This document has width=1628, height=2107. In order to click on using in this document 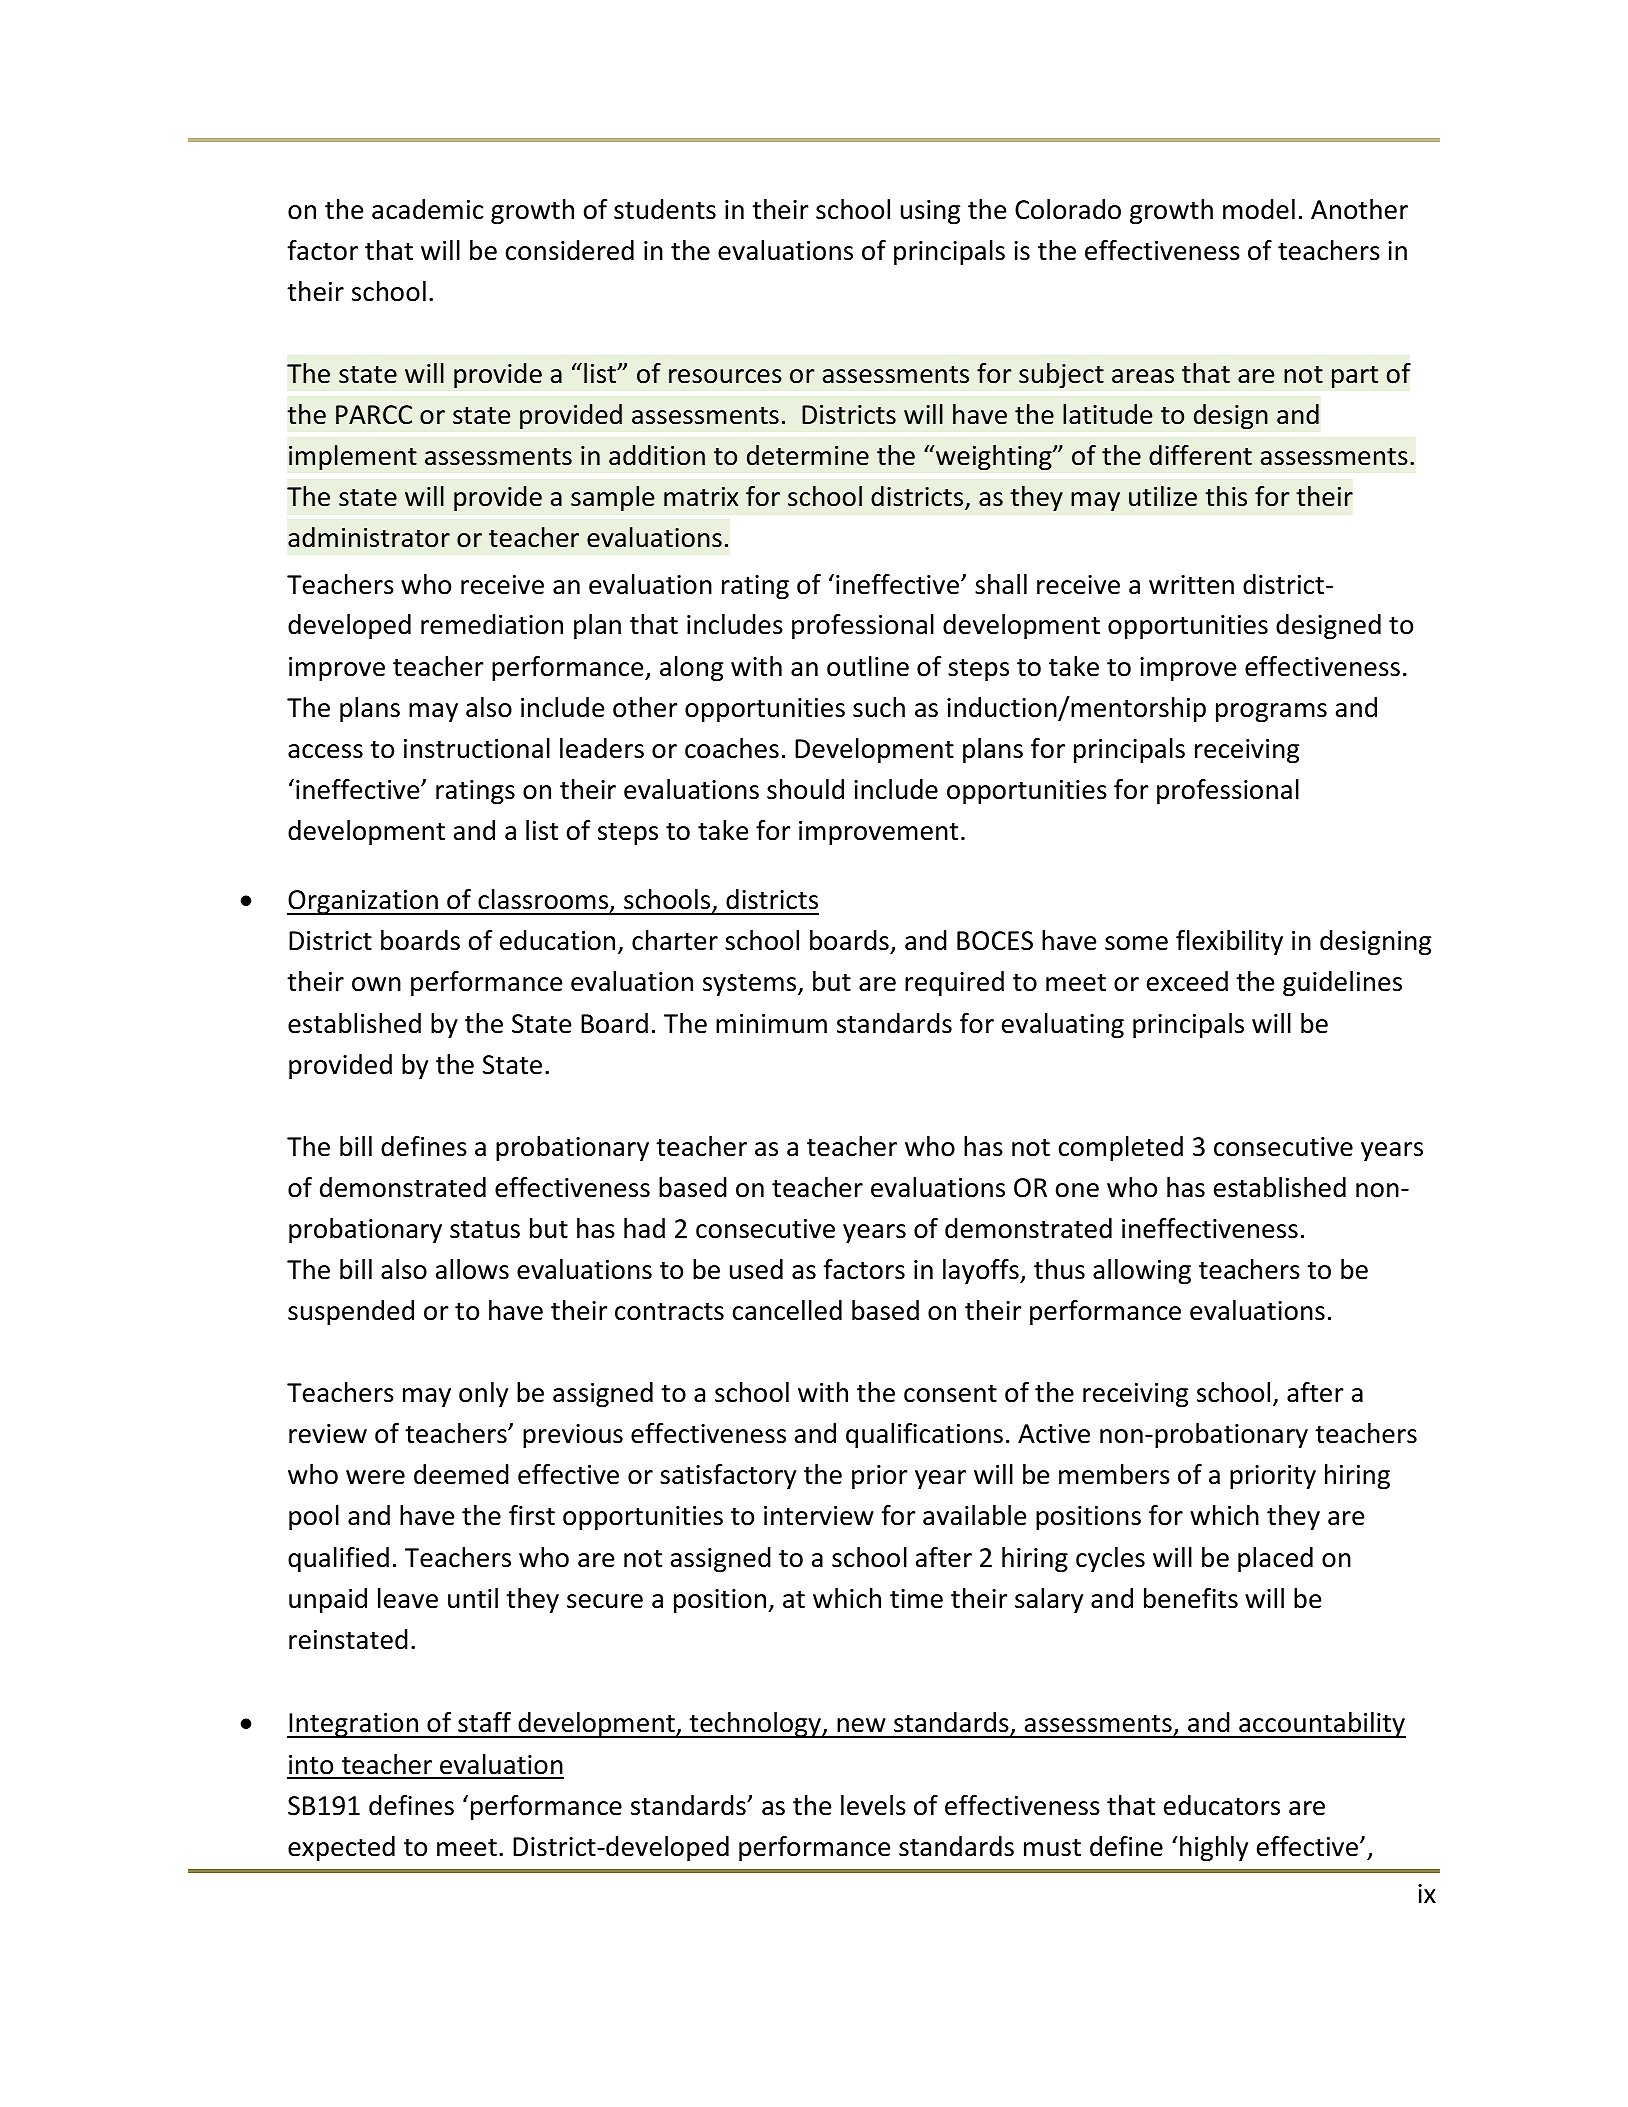, I will do `click(930, 212)`.
